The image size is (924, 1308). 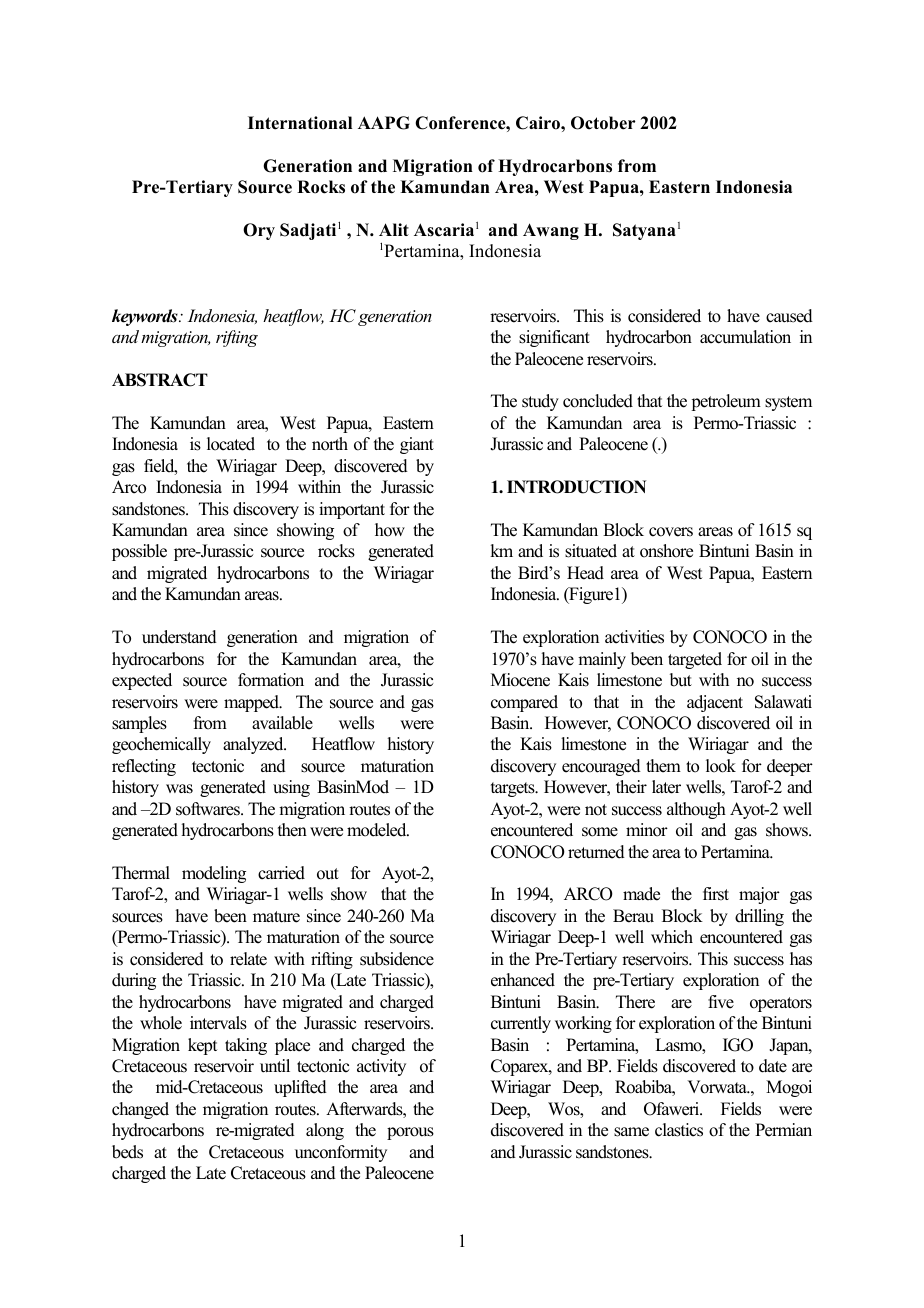 I want to click on porous, so click(x=410, y=1133).
